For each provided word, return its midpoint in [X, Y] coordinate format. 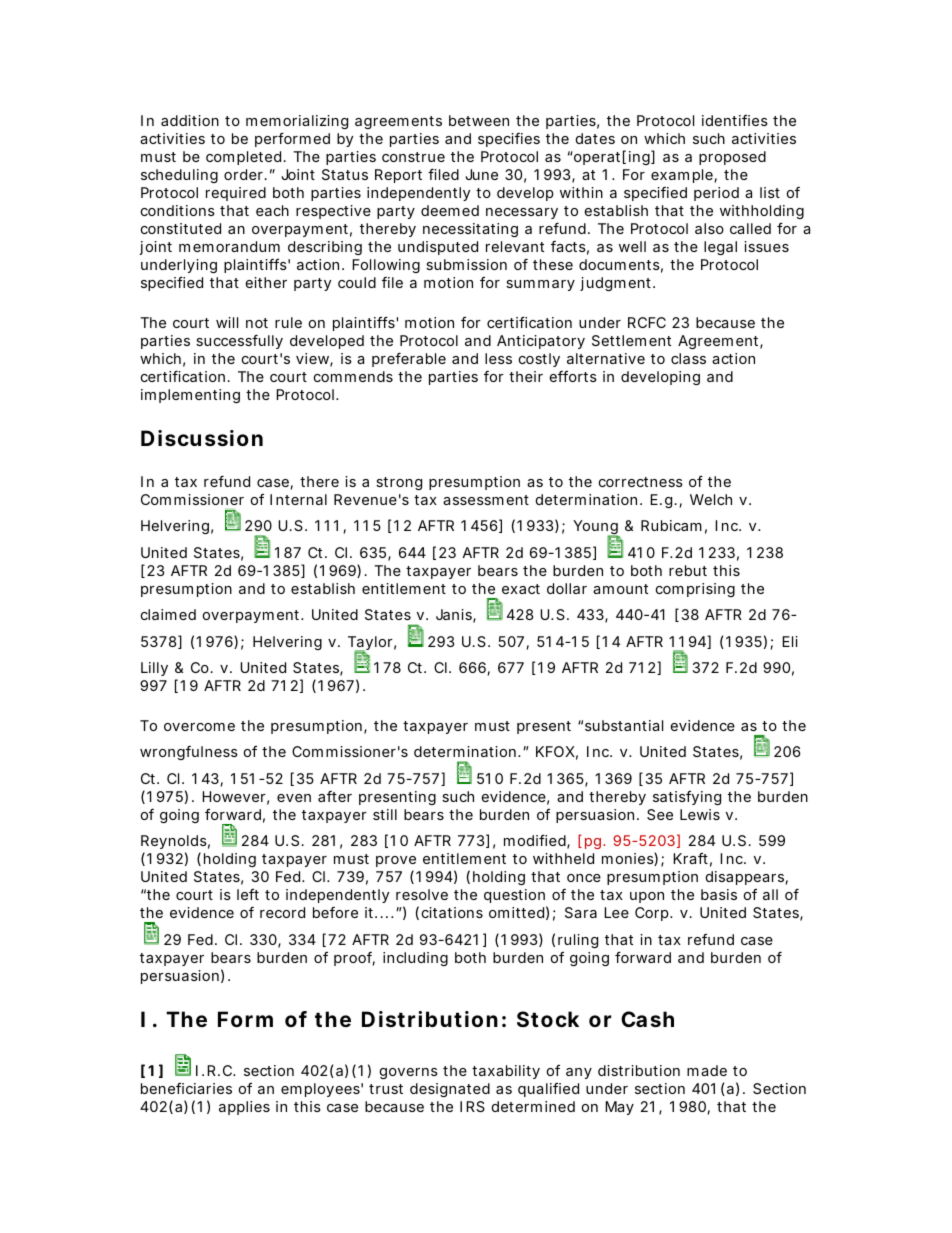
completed [243, 158]
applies [244, 1108]
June [482, 174]
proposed [732, 158]
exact [521, 589]
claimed [168, 614]
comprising [695, 590]
